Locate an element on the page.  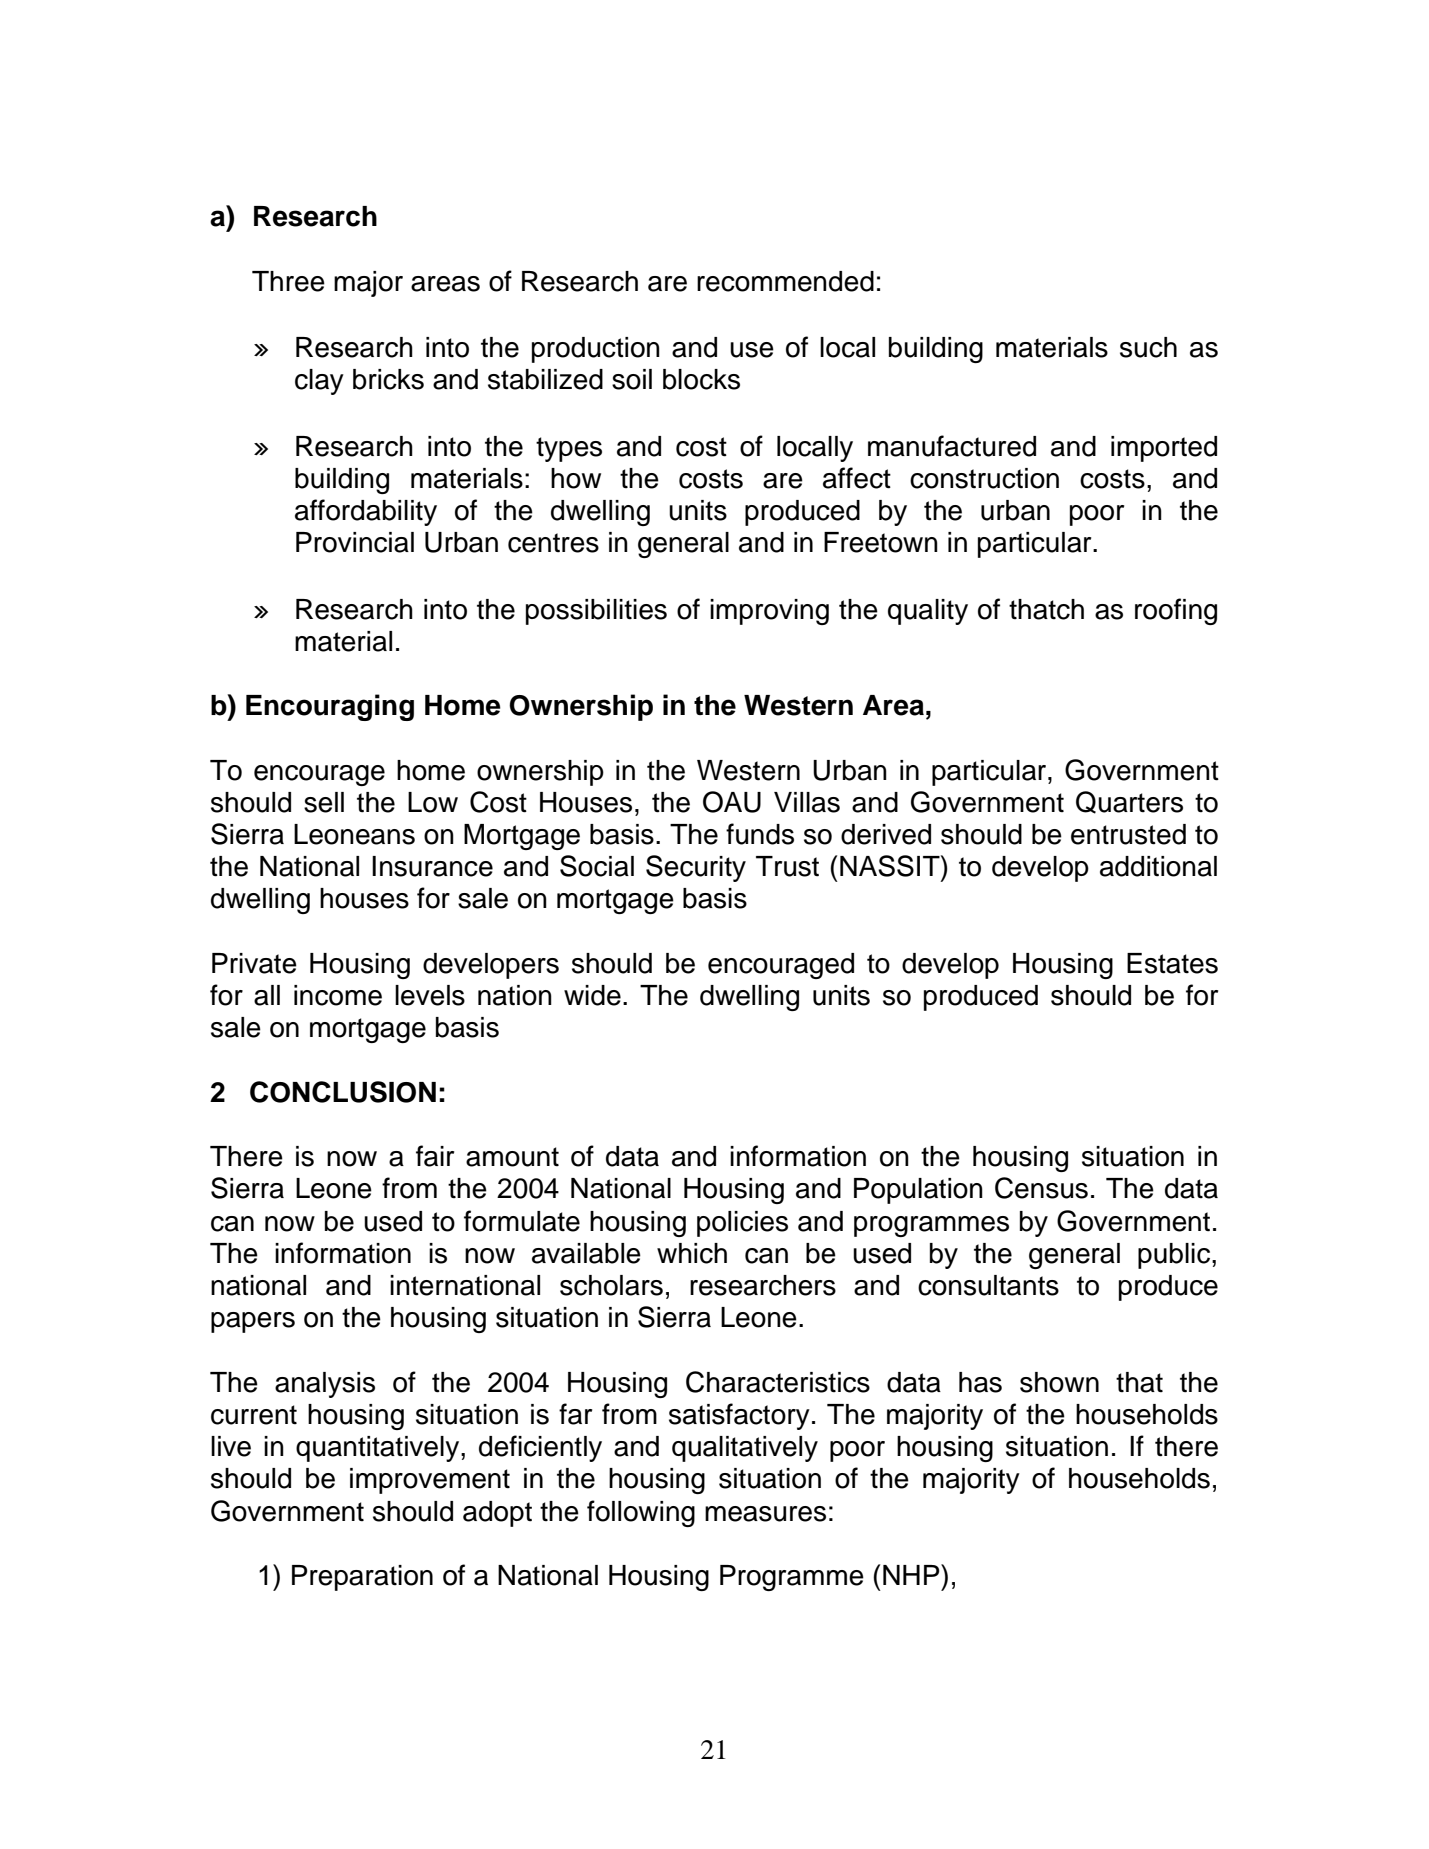
Estates is located at coordinates (1172, 963).
